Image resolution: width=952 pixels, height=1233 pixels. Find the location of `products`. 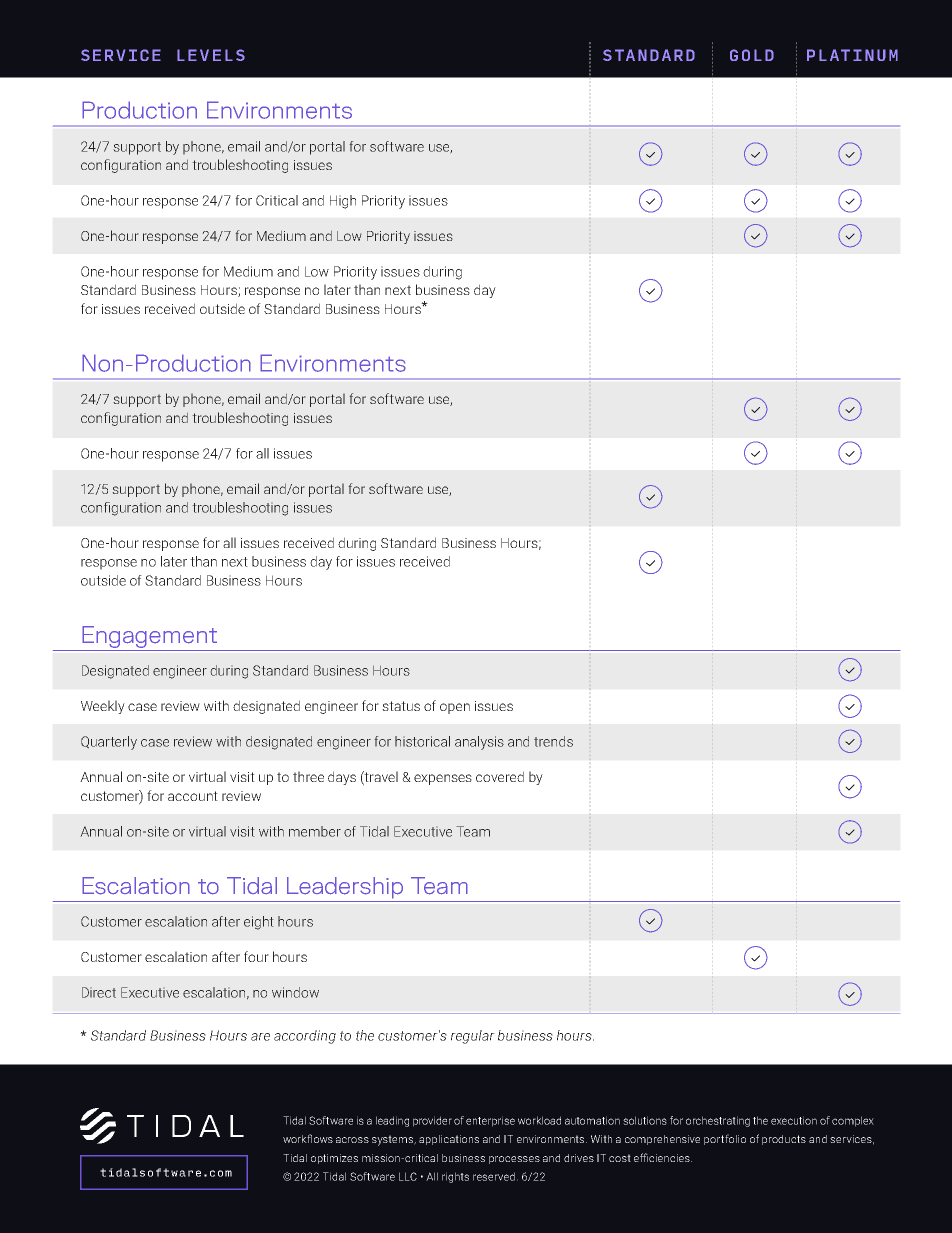

products is located at coordinates (784, 1140).
